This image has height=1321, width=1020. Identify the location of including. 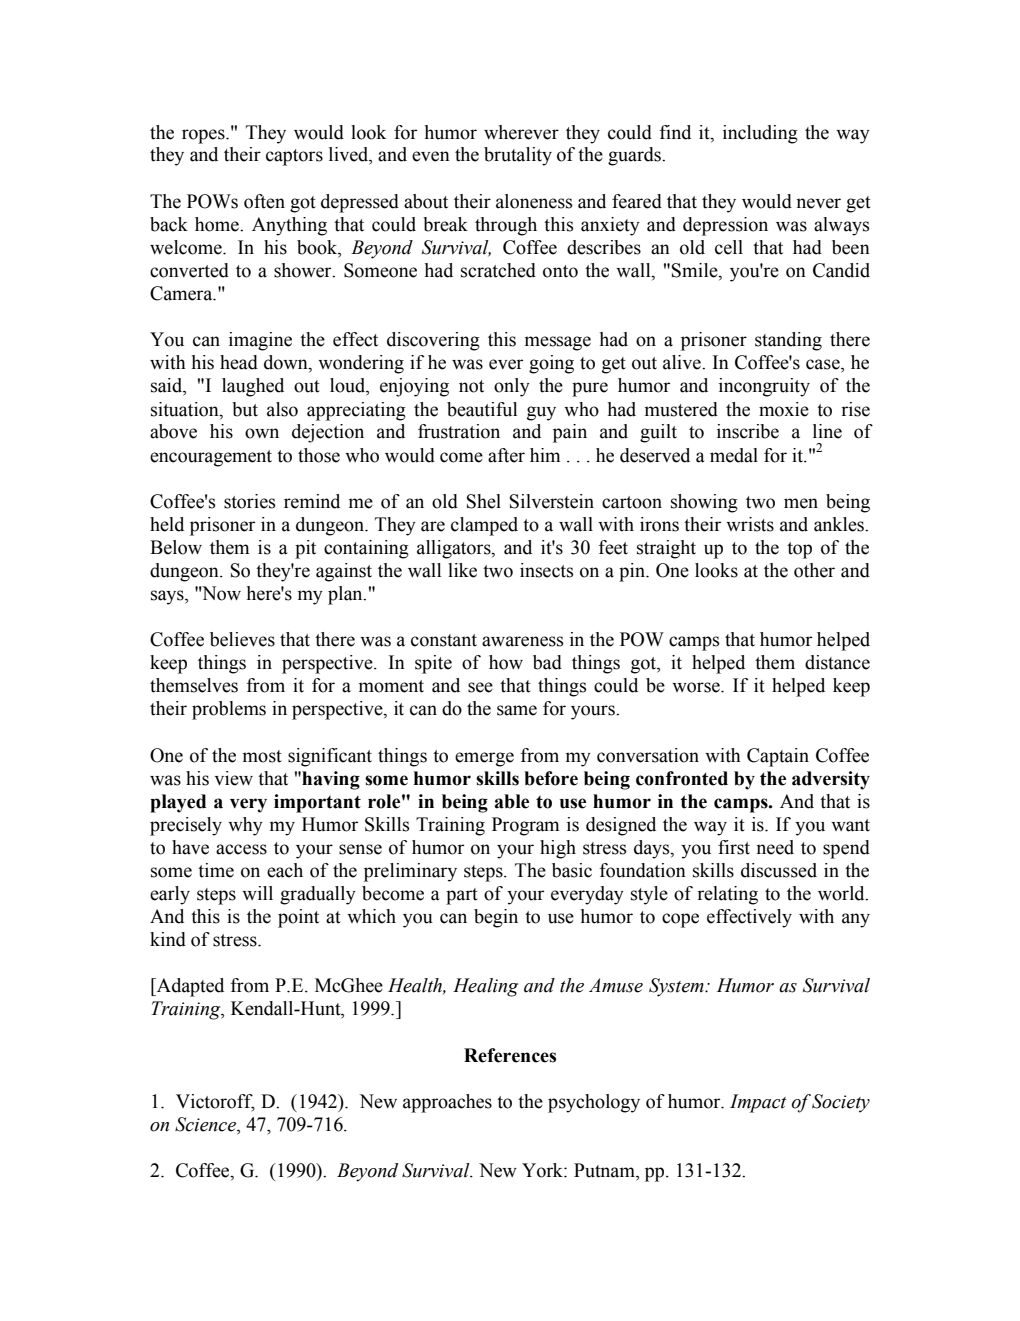
(760, 134).
